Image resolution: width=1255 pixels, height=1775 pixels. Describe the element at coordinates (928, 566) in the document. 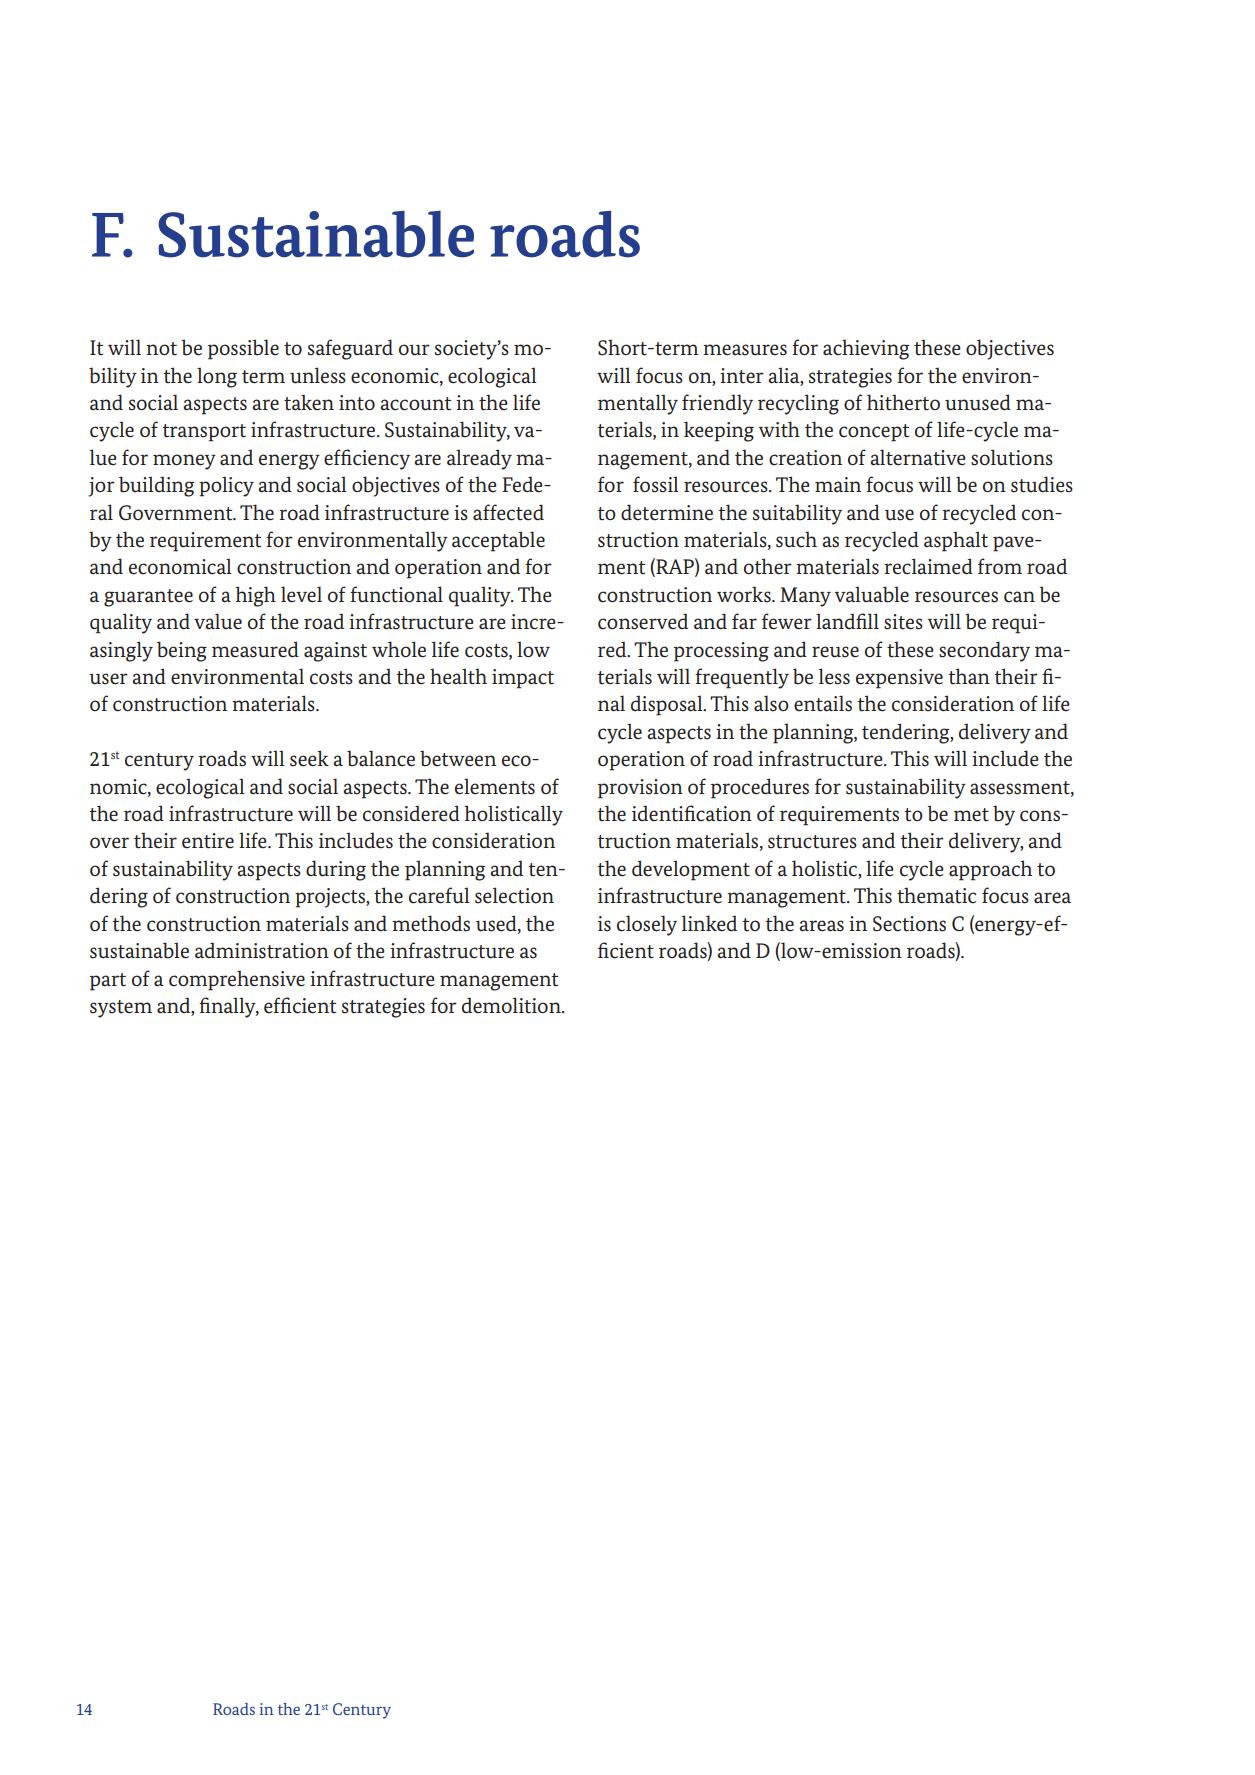

I see `reclaimed` at that location.
